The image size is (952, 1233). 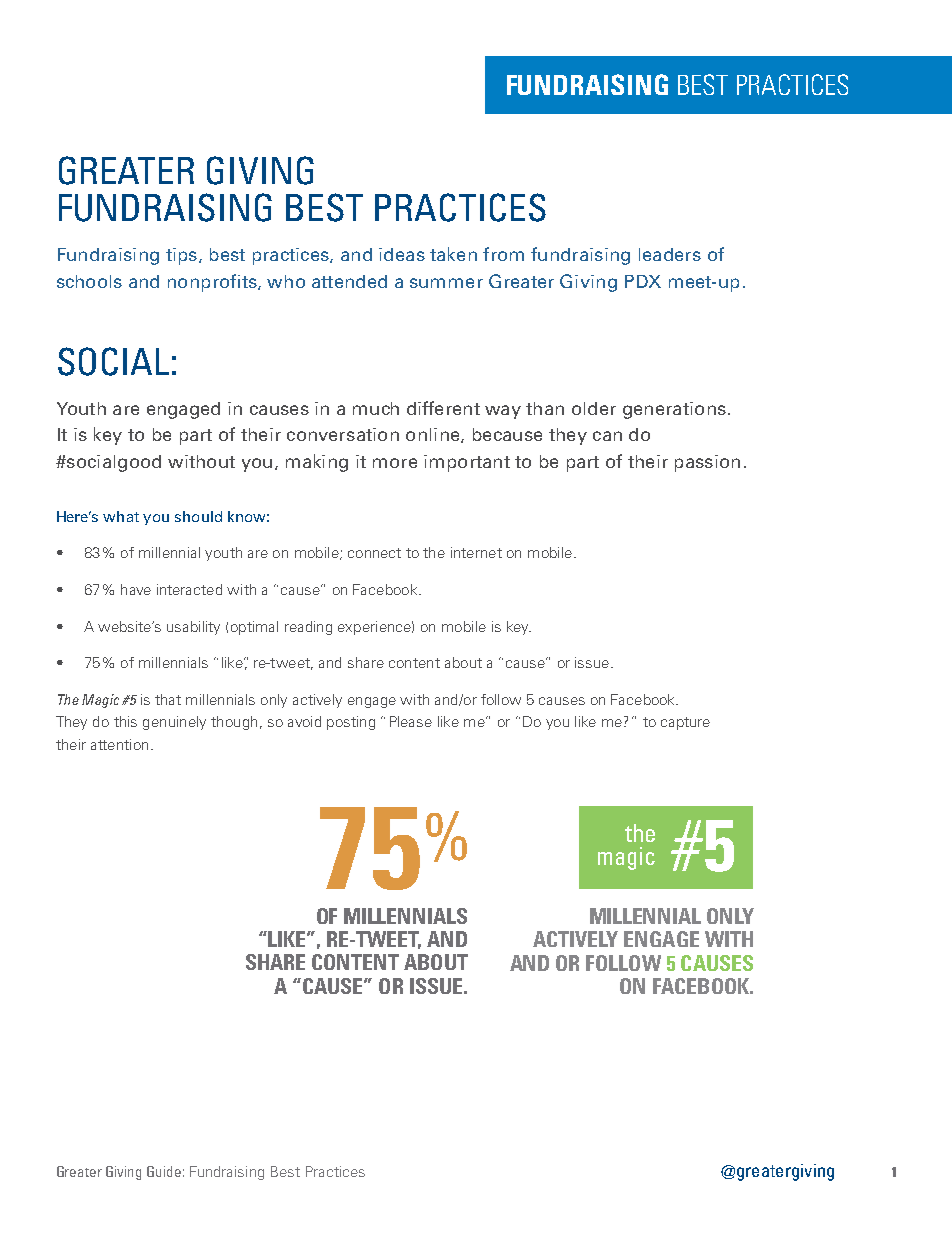 What do you see at coordinates (685, 723) in the image?
I see `capture` at bounding box center [685, 723].
